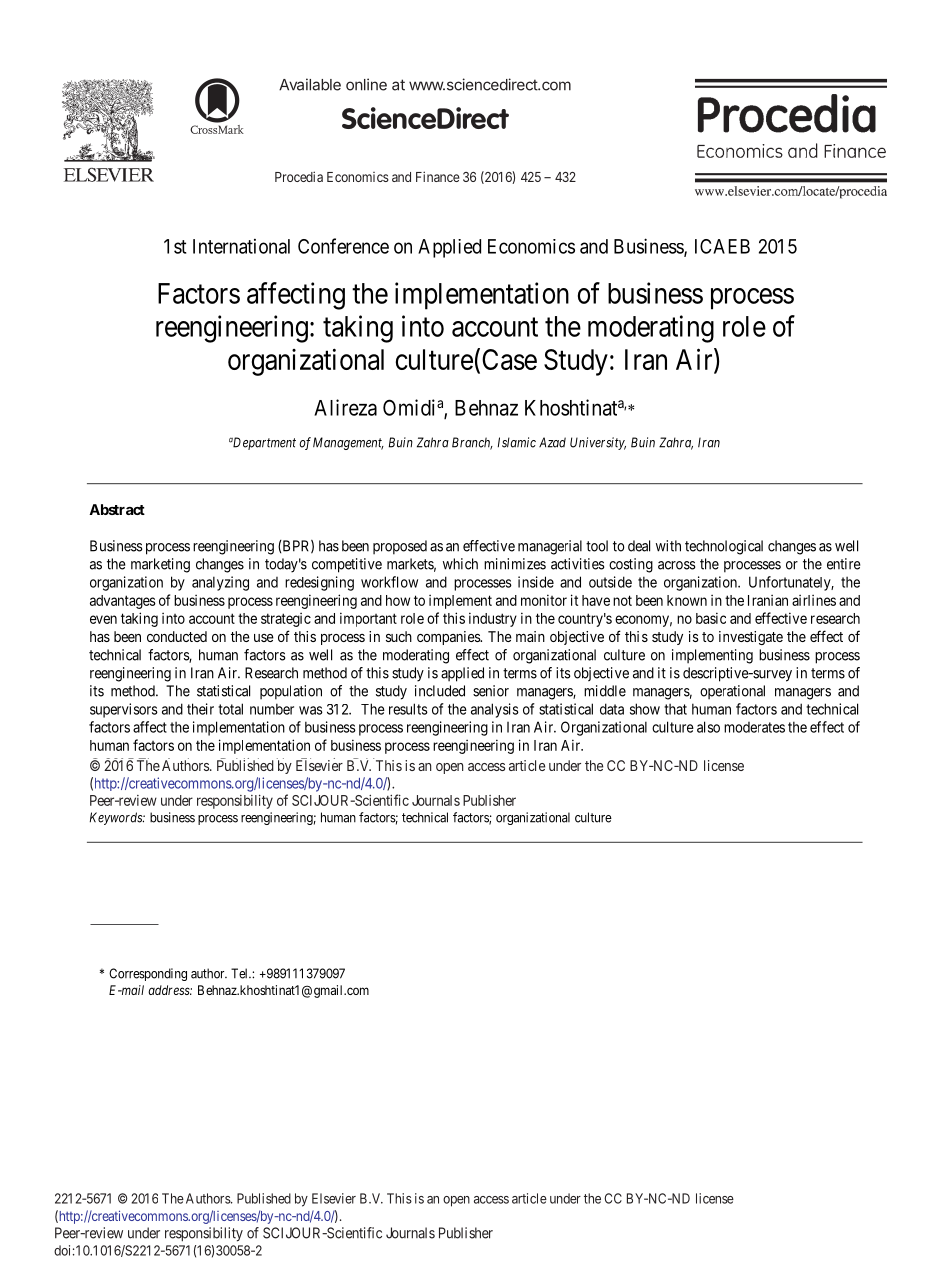 This page has height=1288, width=944. Describe the element at coordinates (343, 246) in the page. I see `Conference` at that location.
